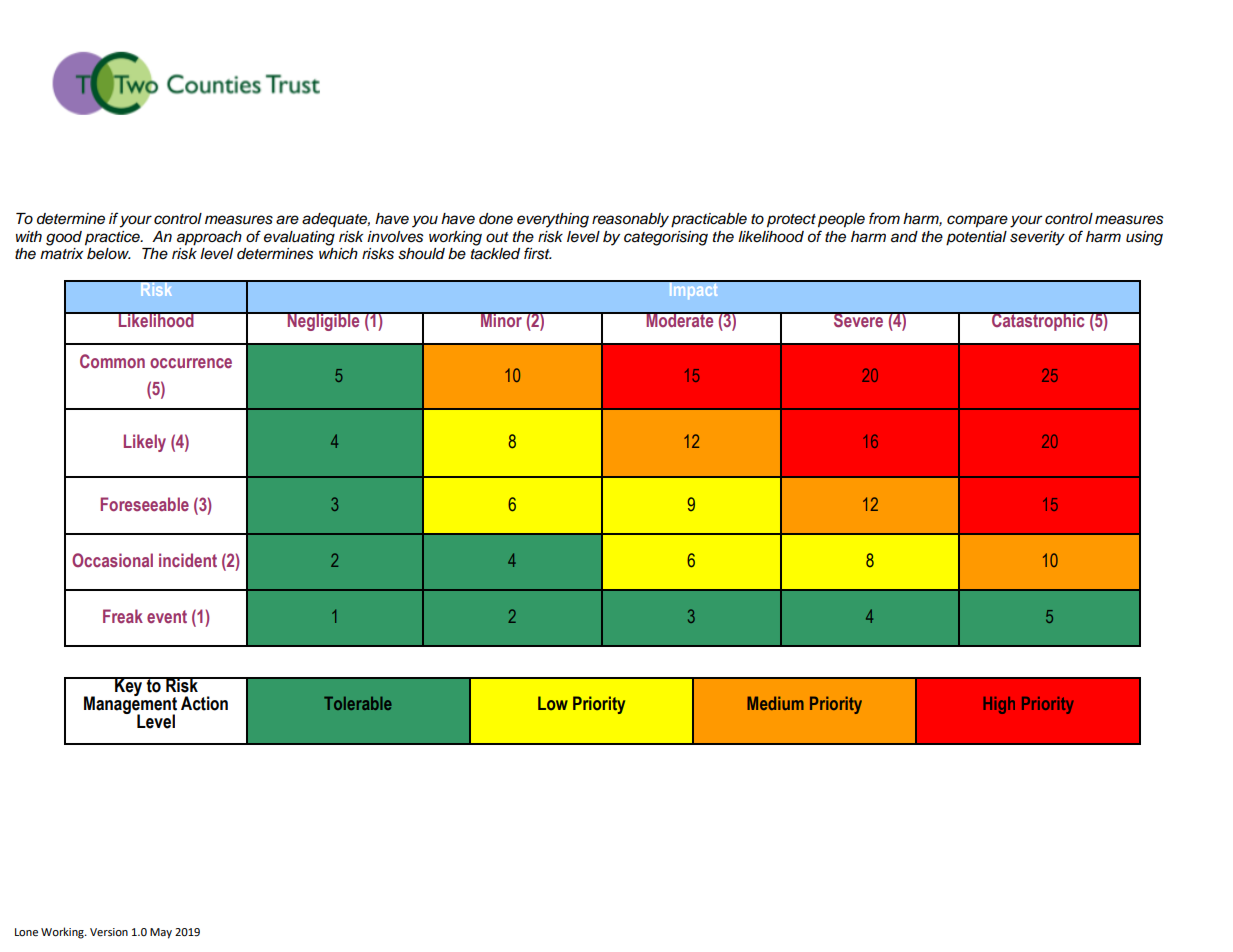 The height and width of the screenshot is (952, 1233). What do you see at coordinates (999, 705) in the screenshot?
I see `High` at bounding box center [999, 705].
